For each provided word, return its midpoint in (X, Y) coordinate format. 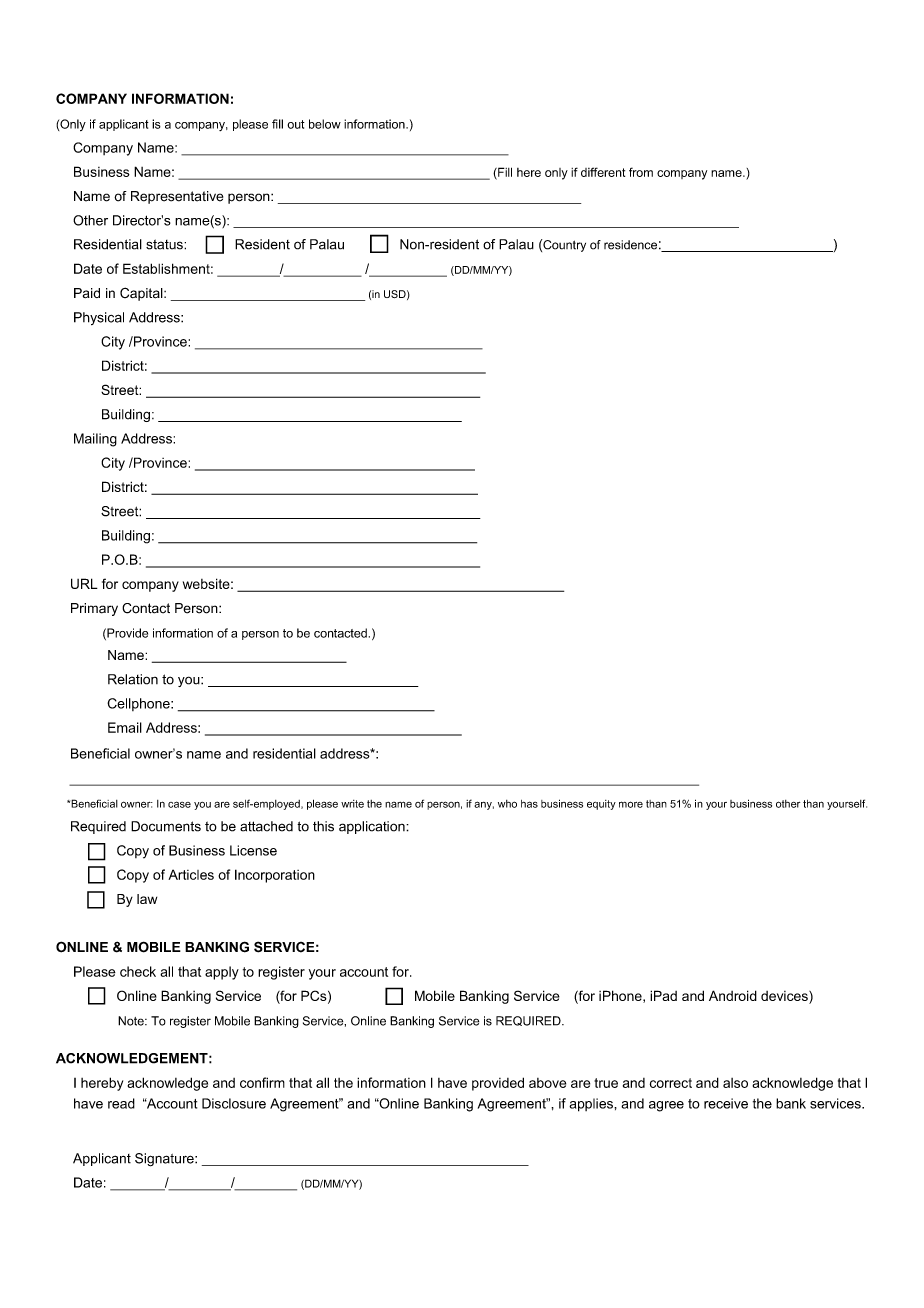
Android (733, 995)
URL (84, 583)
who (507, 804)
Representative (177, 197)
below (325, 124)
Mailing (95, 440)
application (373, 827)
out (296, 124)
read (121, 1103)
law (147, 899)
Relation (133, 679)
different (603, 172)
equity (601, 805)
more (631, 804)
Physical (99, 318)
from (641, 172)
